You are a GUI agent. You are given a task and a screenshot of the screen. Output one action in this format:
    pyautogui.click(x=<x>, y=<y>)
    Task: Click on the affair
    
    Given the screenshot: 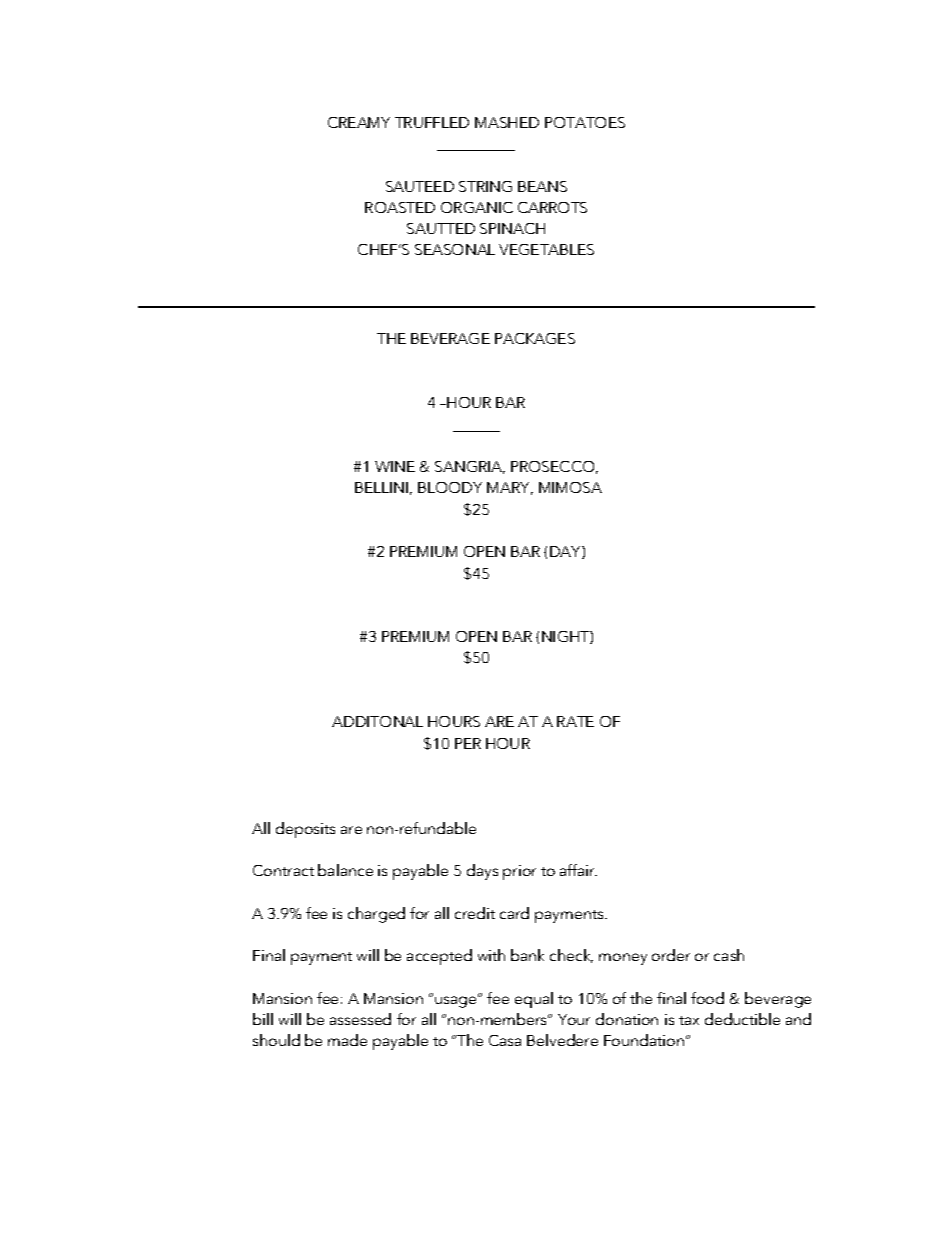 What is the action you would take?
    pyautogui.click(x=578, y=870)
